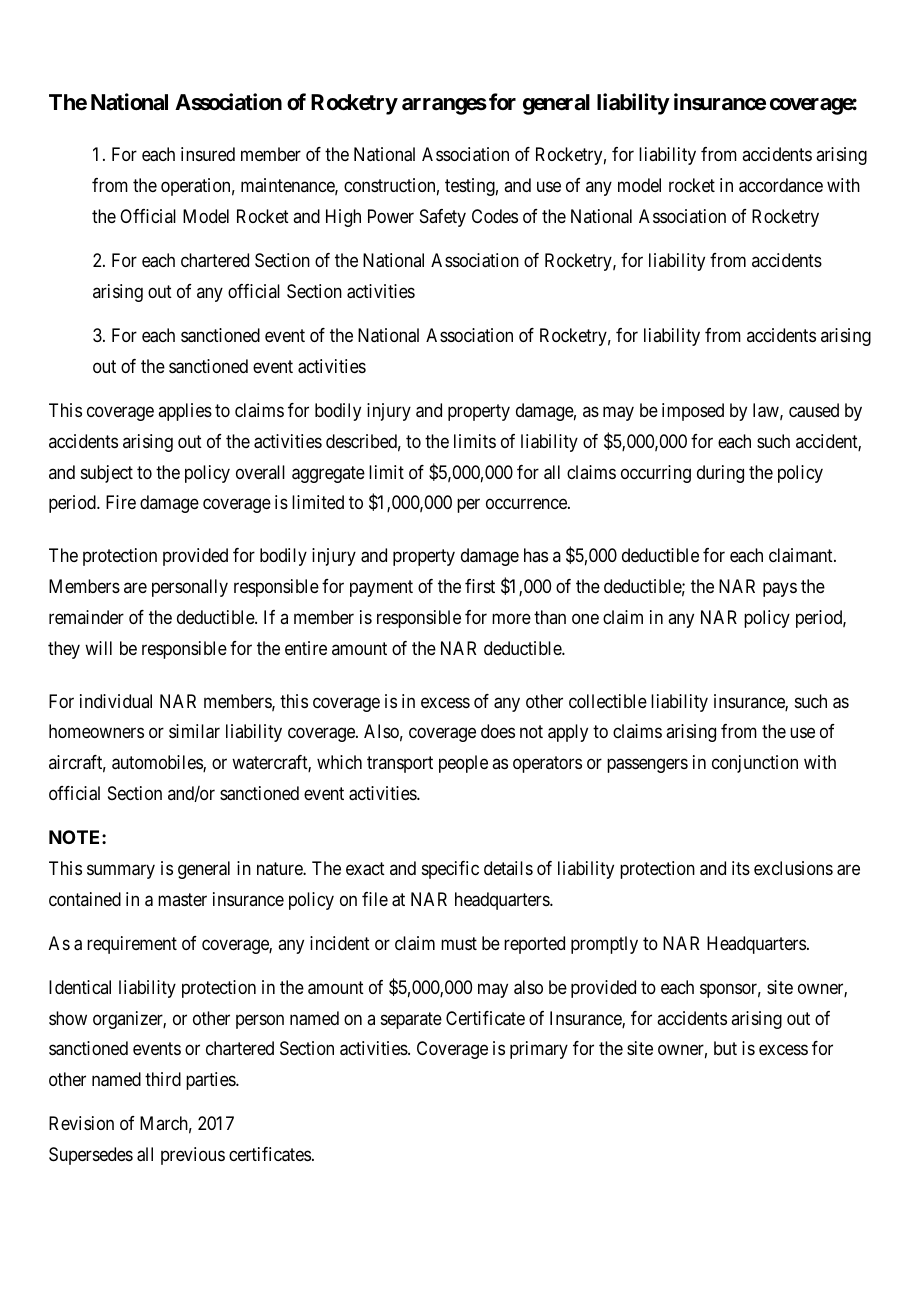  I want to click on people, so click(463, 764).
